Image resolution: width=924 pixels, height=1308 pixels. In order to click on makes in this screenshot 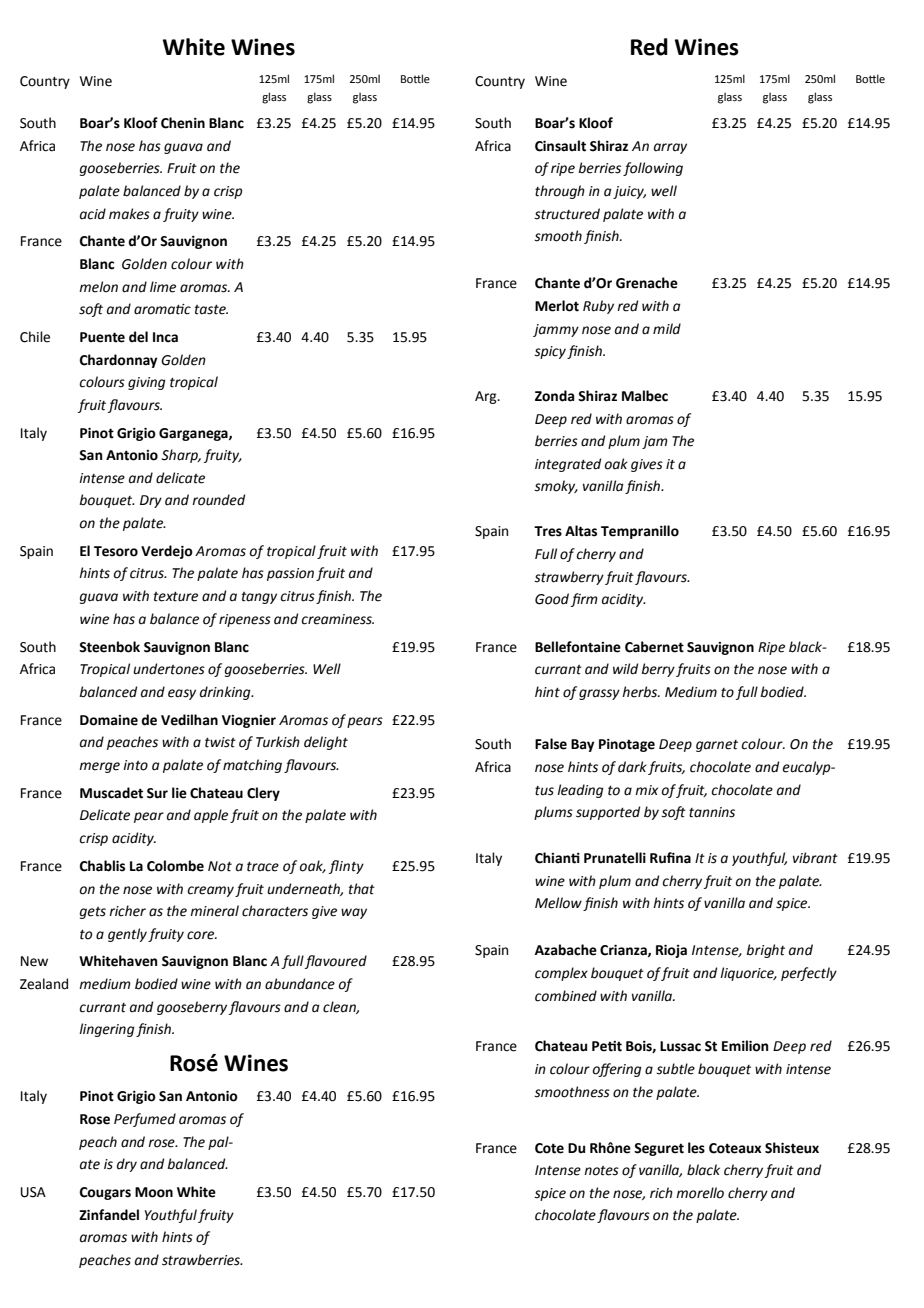, I will do `click(129, 214)`.
